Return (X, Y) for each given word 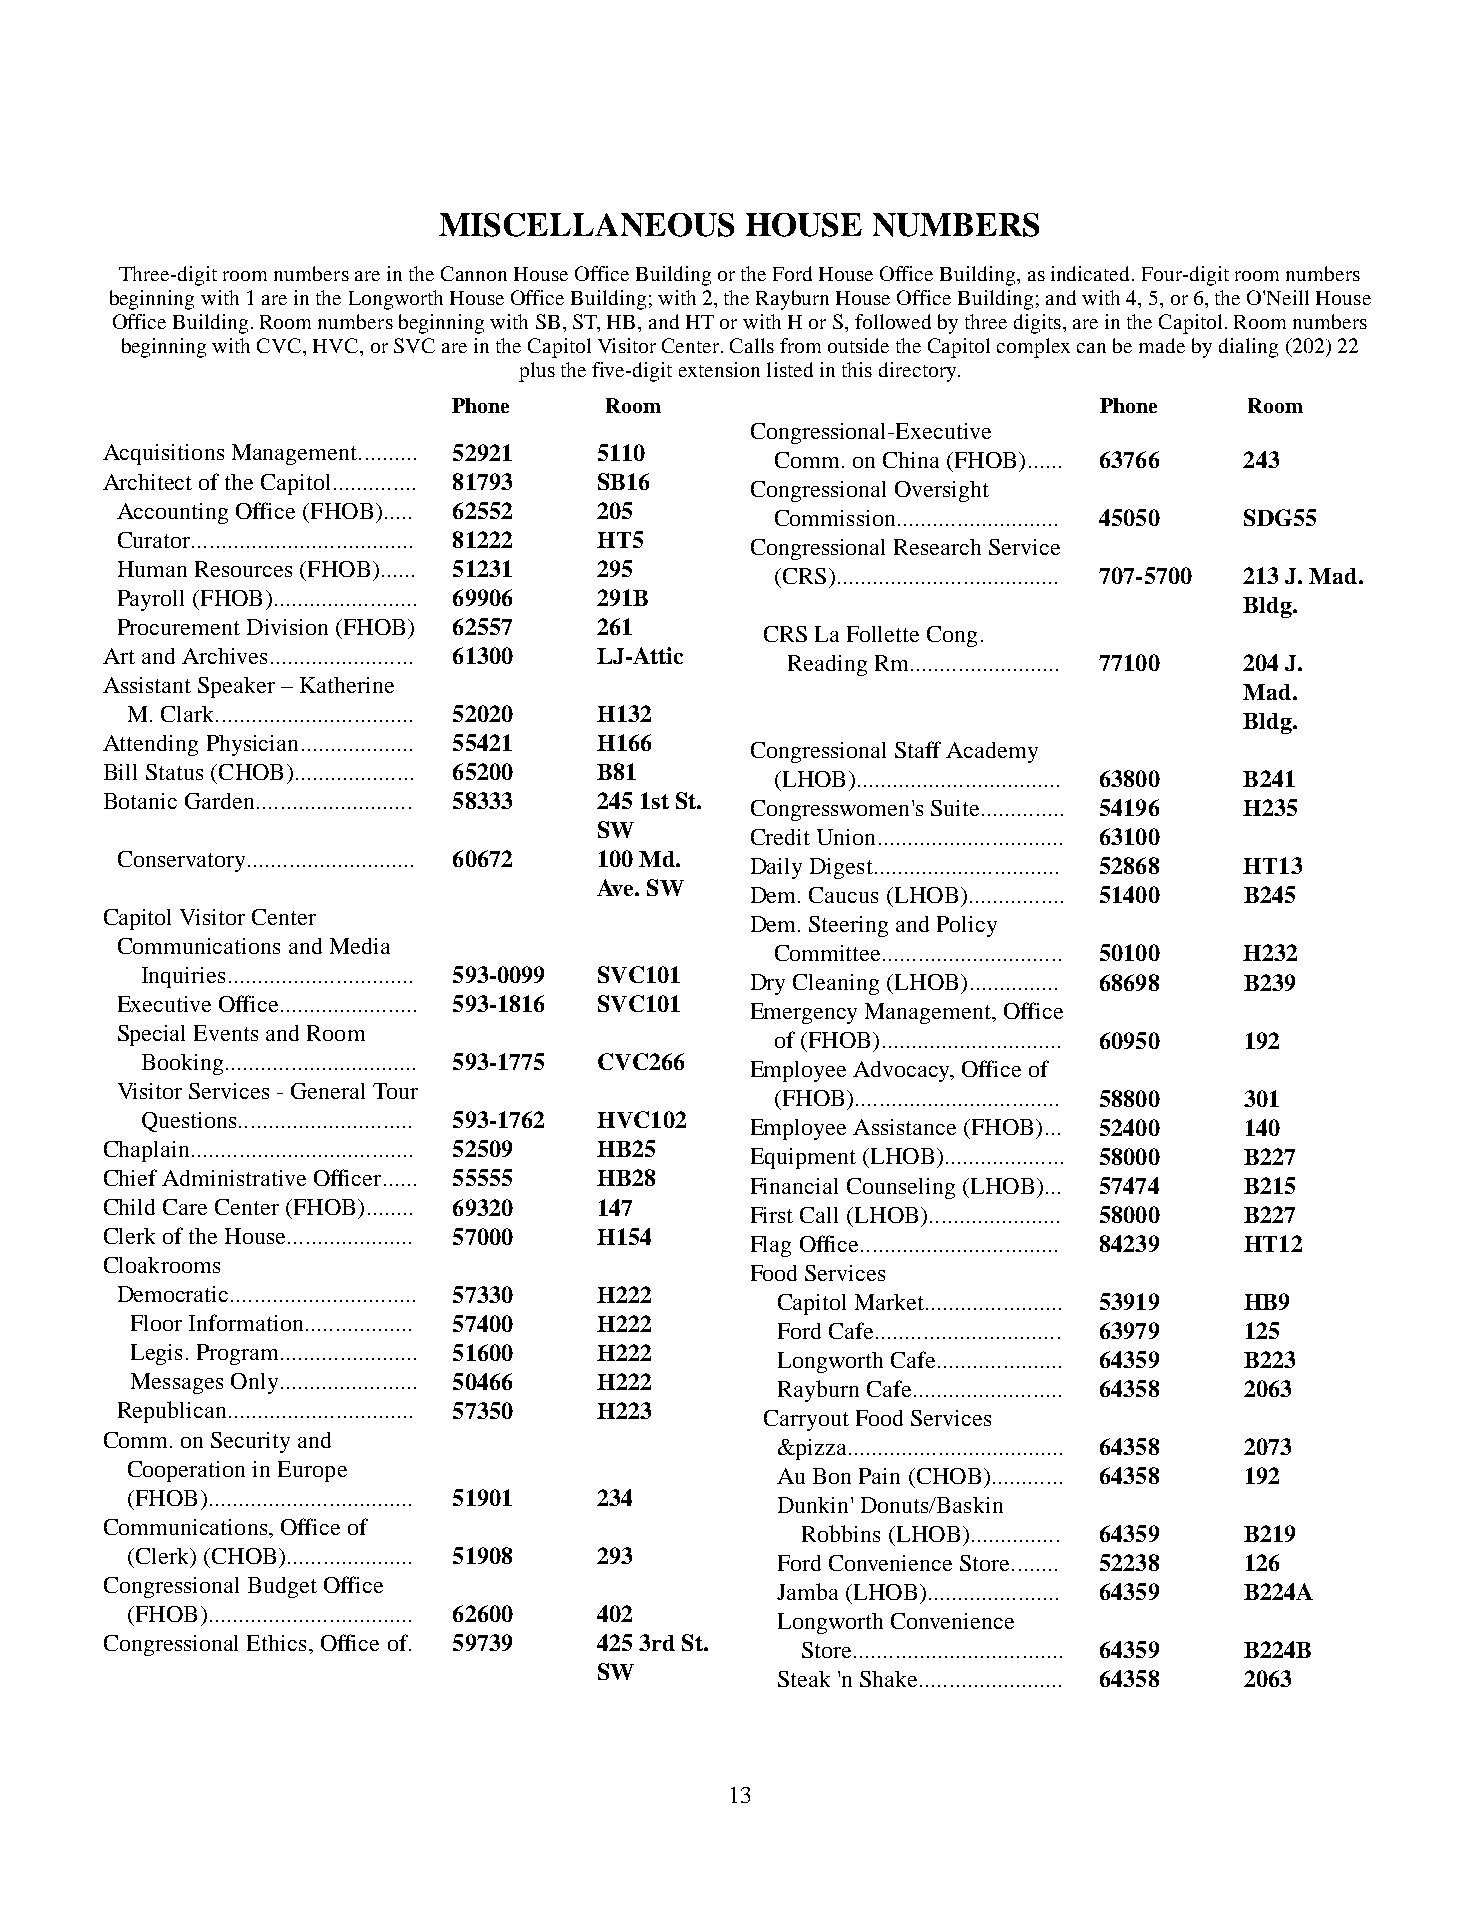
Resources (243, 569)
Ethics (276, 1643)
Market (889, 1302)
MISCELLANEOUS (586, 225)
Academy (992, 752)
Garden (219, 801)
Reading (827, 665)
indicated (1092, 273)
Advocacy (902, 1071)
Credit (780, 837)
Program (237, 1354)
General (328, 1091)
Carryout (806, 1420)
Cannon (474, 273)
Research (937, 547)
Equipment (803, 1158)
